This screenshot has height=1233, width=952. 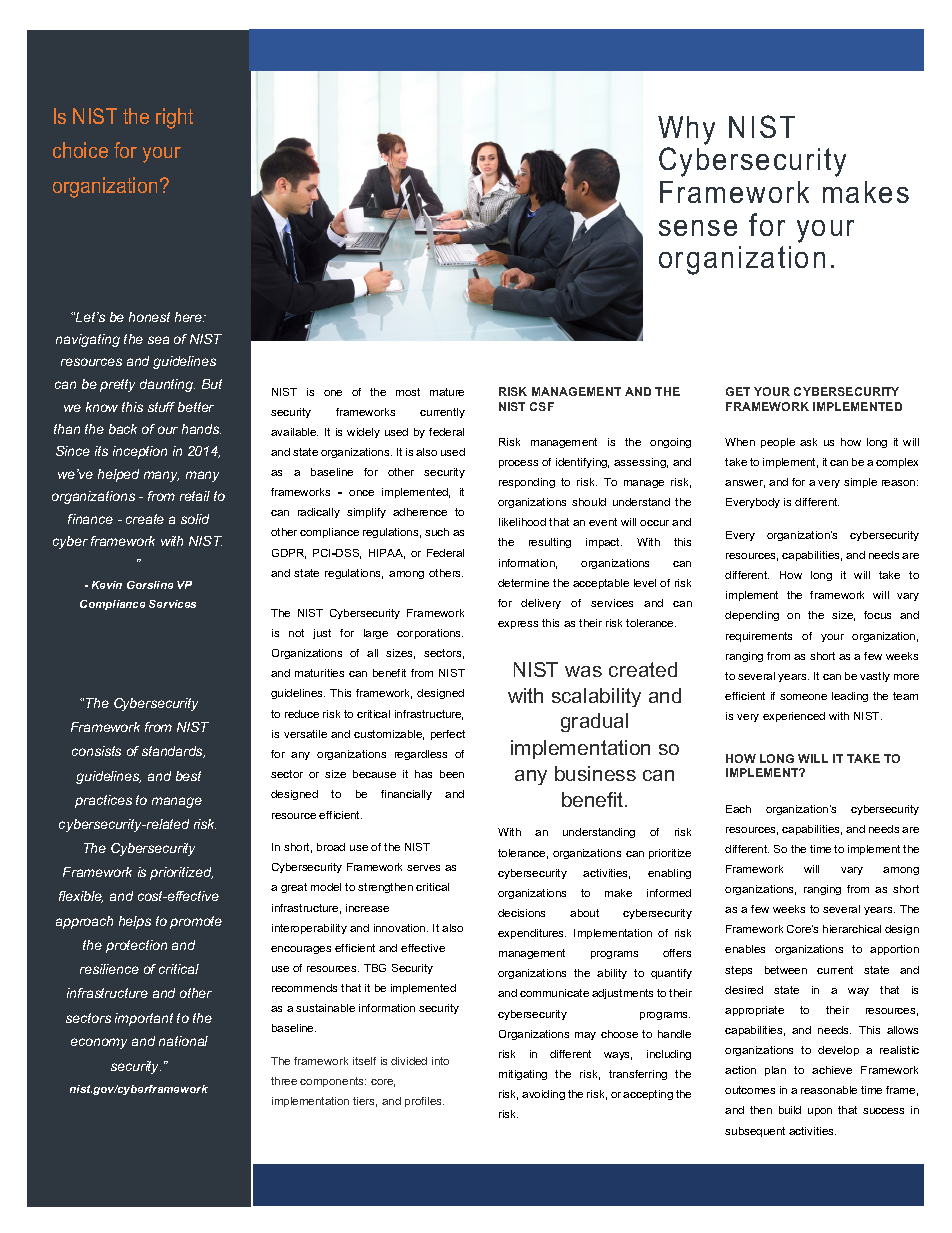 I want to click on mitigating, so click(x=523, y=1075).
